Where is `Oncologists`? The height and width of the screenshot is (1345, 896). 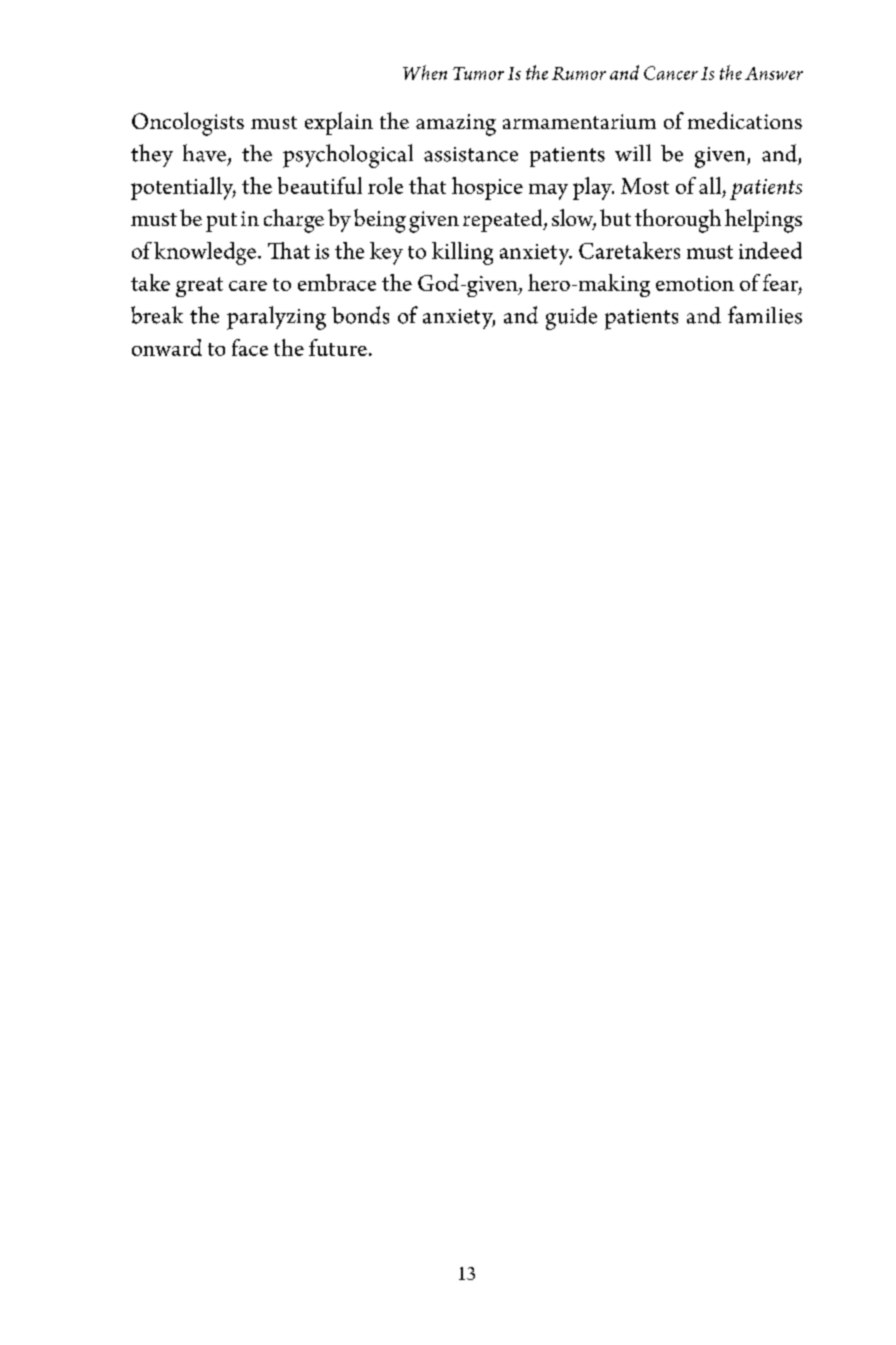 Oncologists is located at coordinates (188, 124).
